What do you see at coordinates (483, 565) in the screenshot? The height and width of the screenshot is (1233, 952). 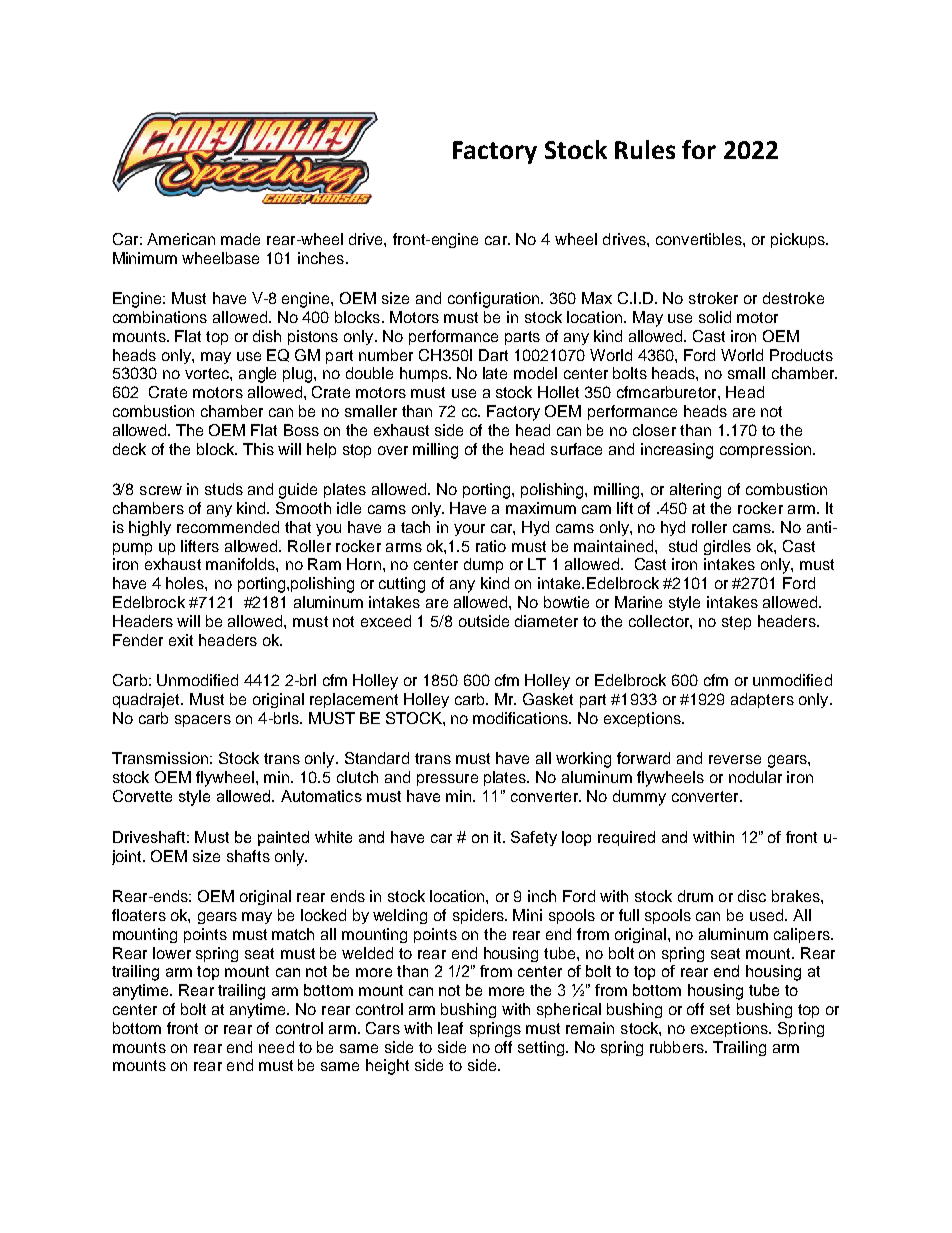 I see `dump` at bounding box center [483, 565].
